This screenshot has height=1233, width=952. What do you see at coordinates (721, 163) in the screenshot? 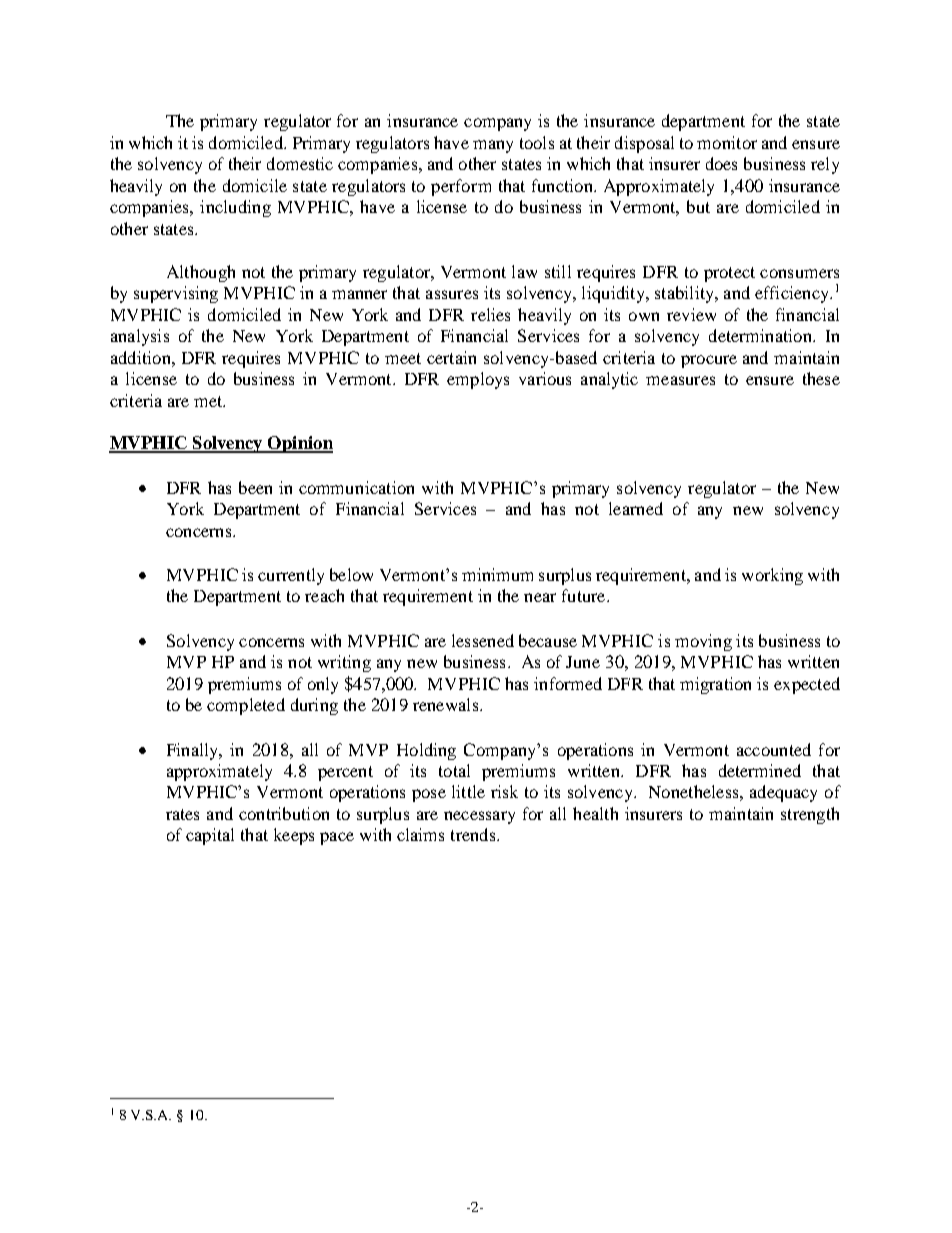
I see `does` at bounding box center [721, 163].
